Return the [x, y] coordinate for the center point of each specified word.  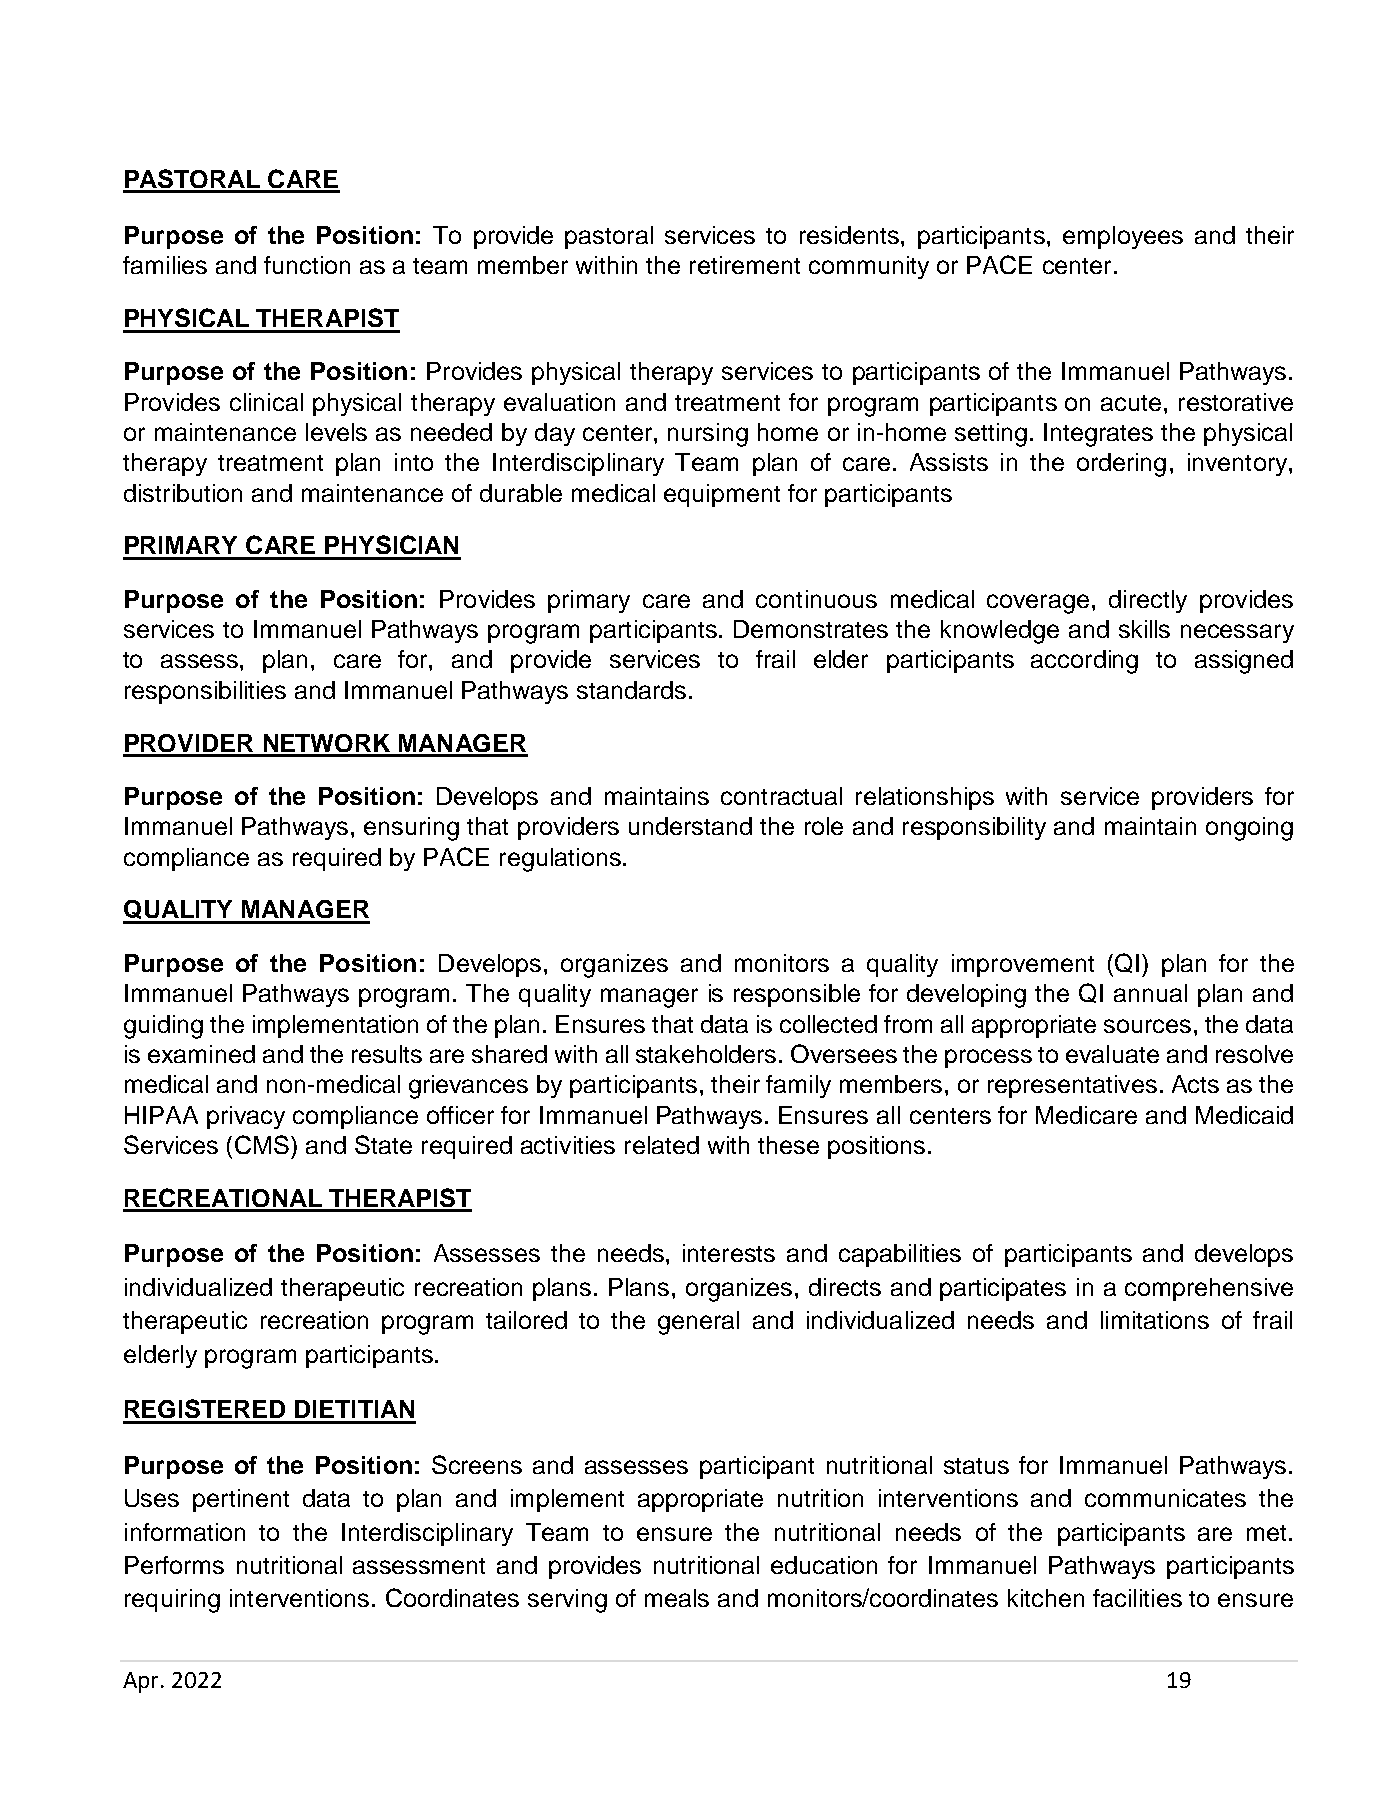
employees [1123, 237]
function [307, 265]
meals [677, 1598]
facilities [1137, 1598]
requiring [172, 1601]
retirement [745, 265]
